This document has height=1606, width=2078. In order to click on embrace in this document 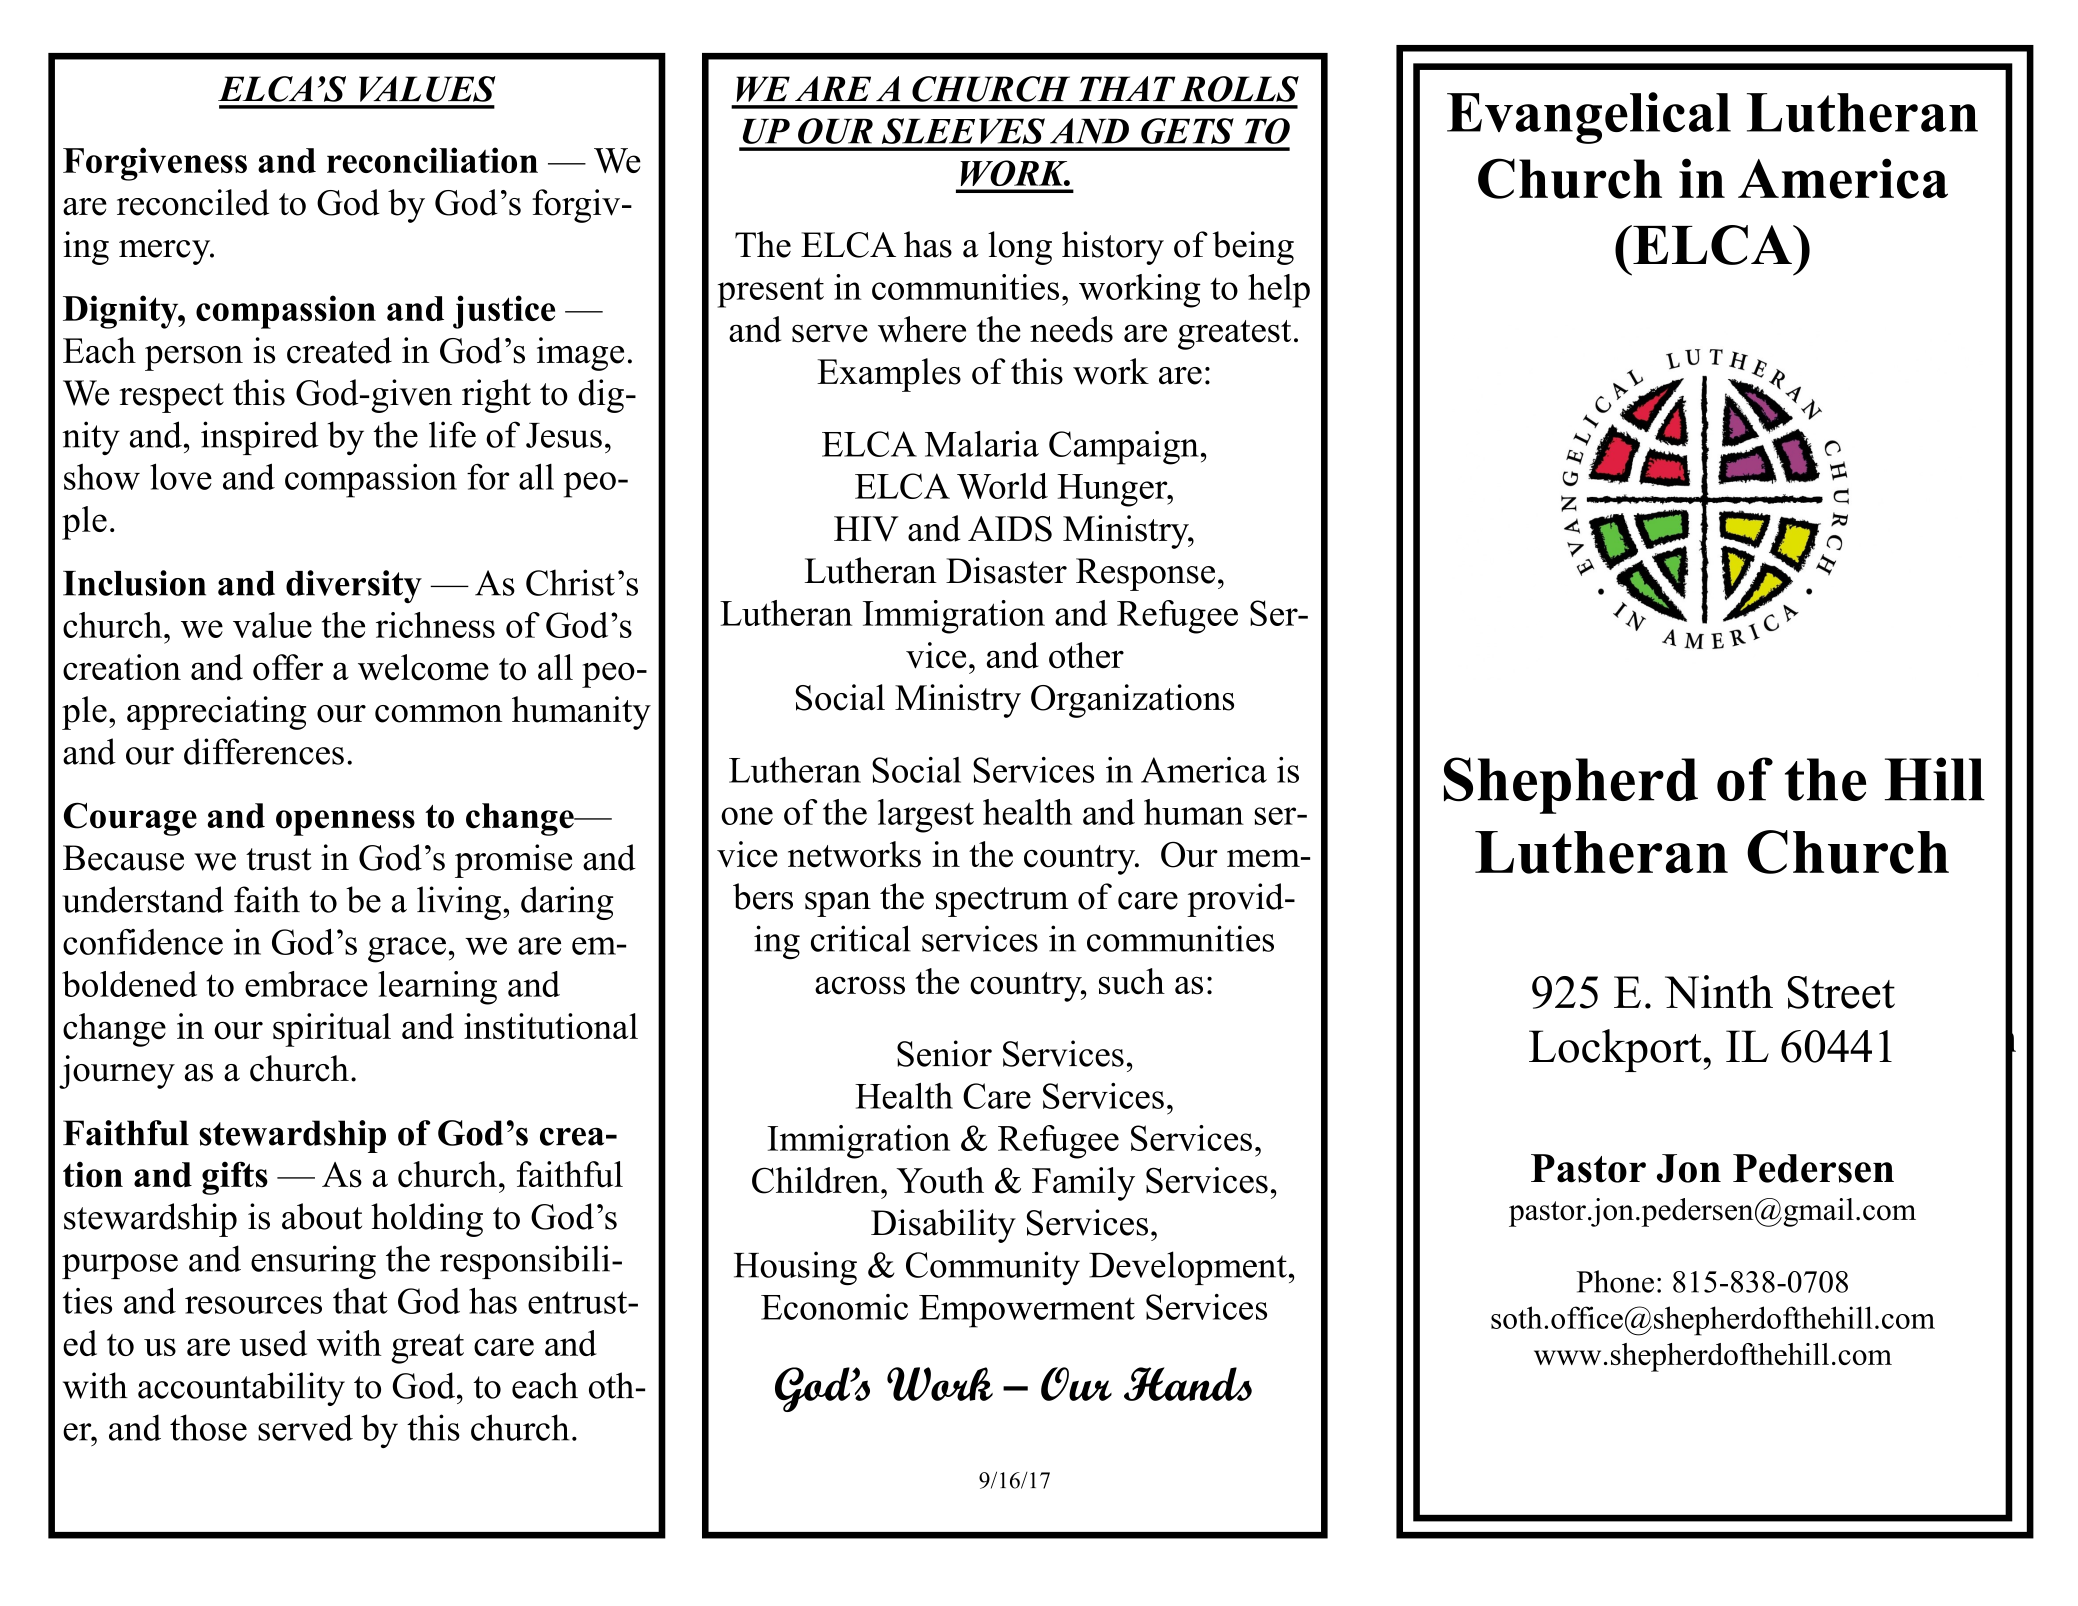, I will do `click(306, 984)`.
